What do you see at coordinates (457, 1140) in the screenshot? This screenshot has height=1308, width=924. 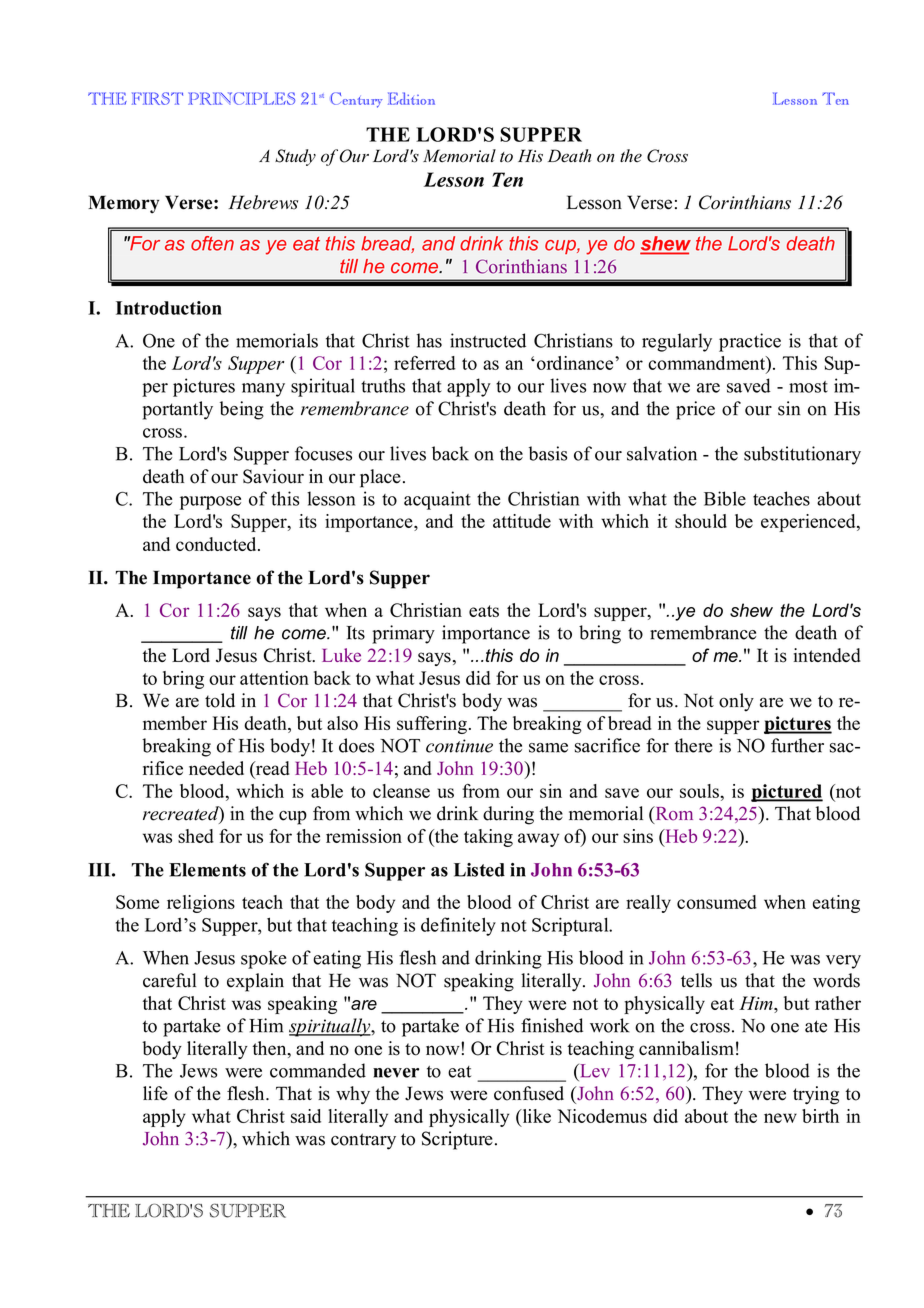 I see `Scripture` at bounding box center [457, 1140].
